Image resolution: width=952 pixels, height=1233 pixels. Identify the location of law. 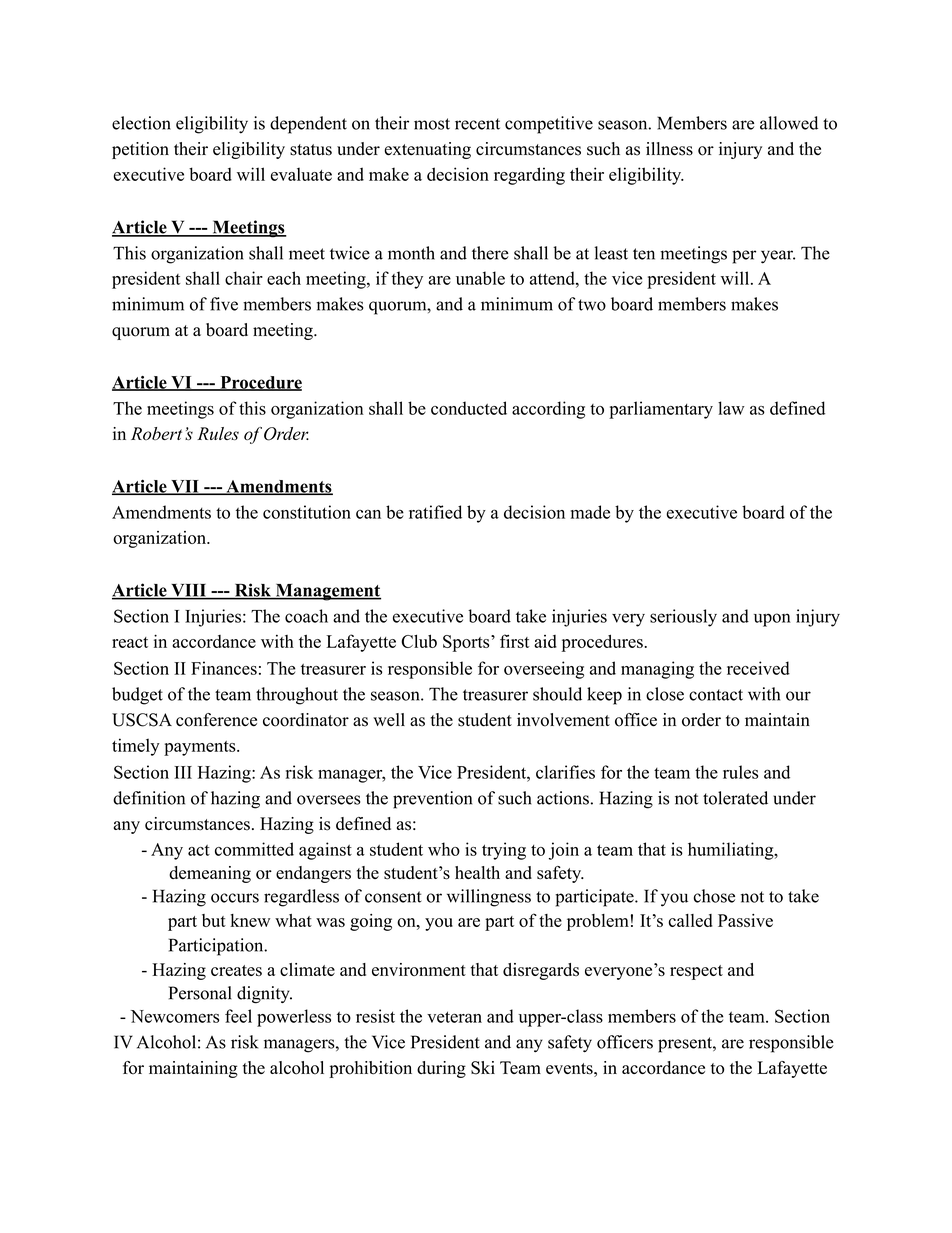
(731, 408).
